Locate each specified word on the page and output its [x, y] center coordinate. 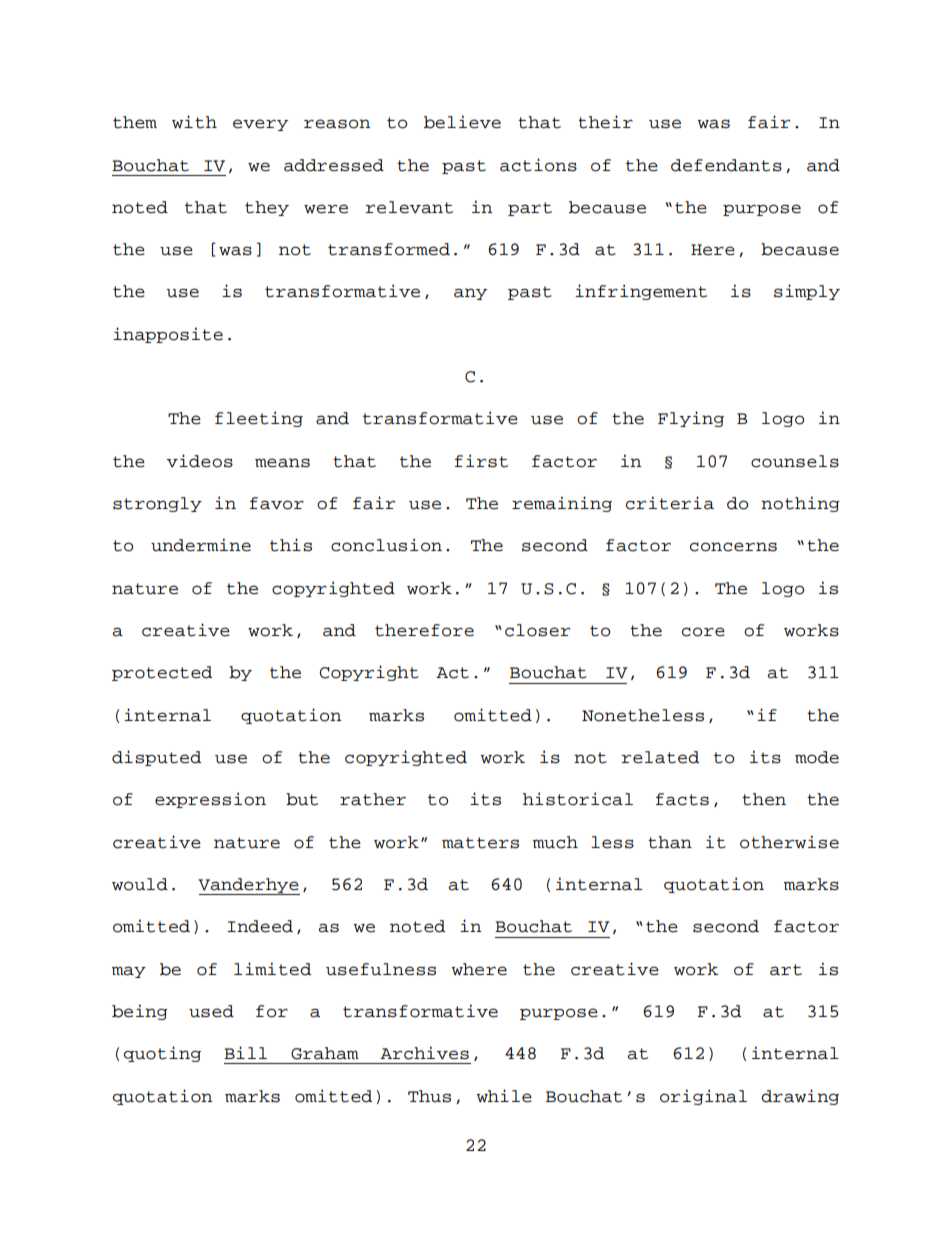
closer [537, 630]
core [703, 632]
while [504, 1096]
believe [462, 122]
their [605, 122]
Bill [245, 1052]
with [194, 122]
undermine [201, 545]
